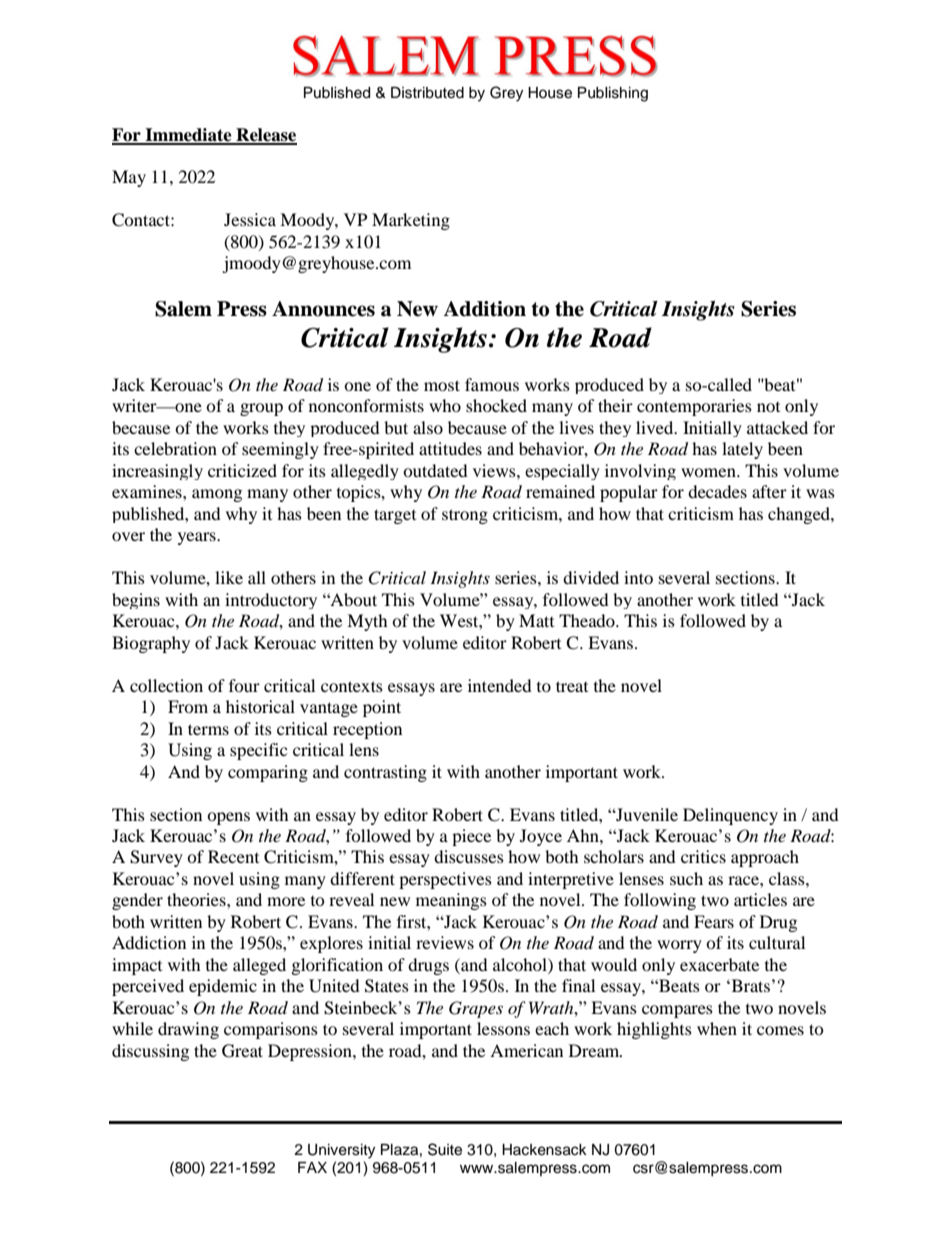 The height and width of the image is (1233, 952). I want to click on Distributed, so click(427, 93).
